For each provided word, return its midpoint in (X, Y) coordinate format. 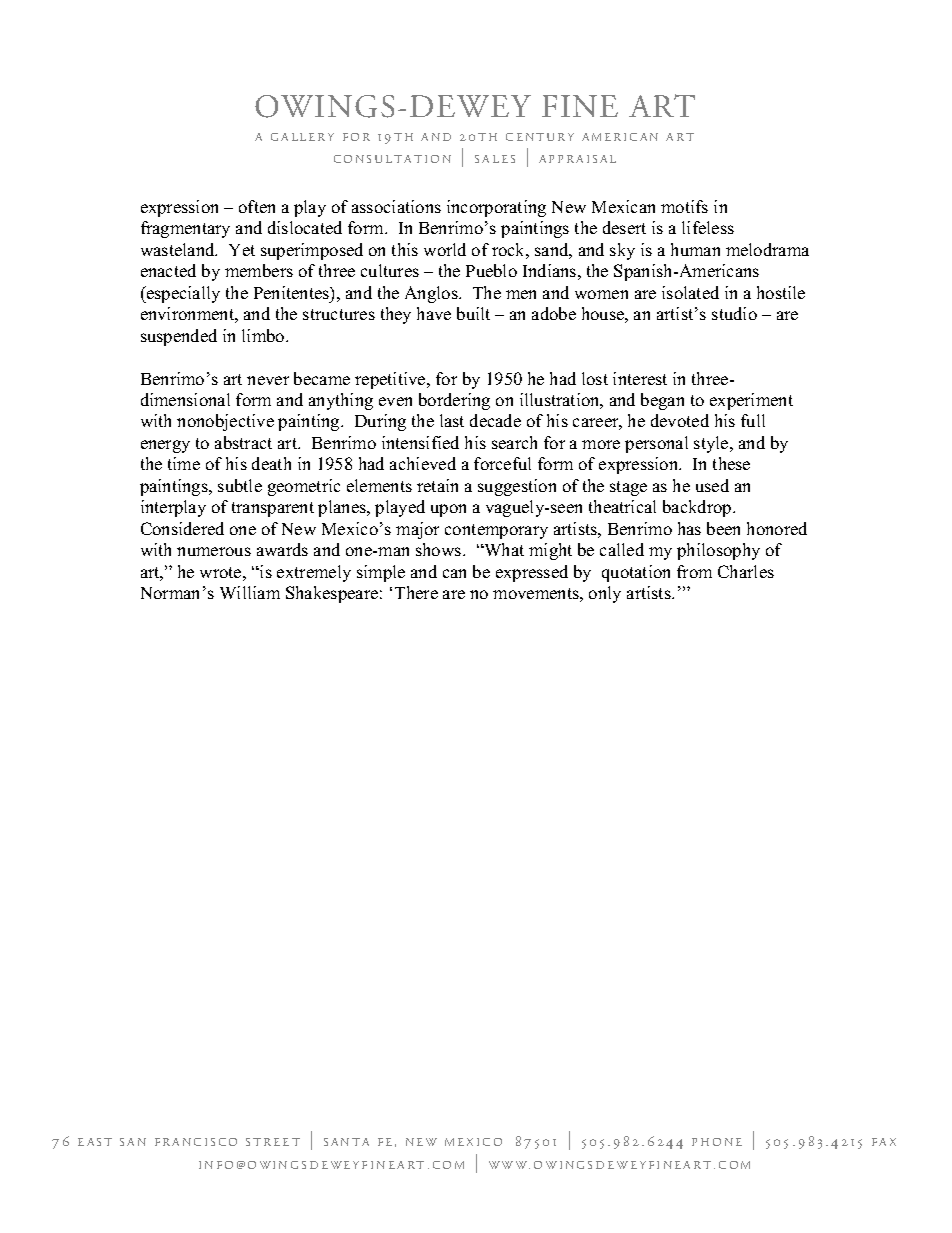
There (416, 592)
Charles (746, 571)
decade (495, 420)
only (605, 594)
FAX (884, 1142)
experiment (751, 401)
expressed (532, 573)
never (268, 380)
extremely (314, 573)
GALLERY (302, 137)
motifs (684, 206)
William (250, 592)
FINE (580, 106)
